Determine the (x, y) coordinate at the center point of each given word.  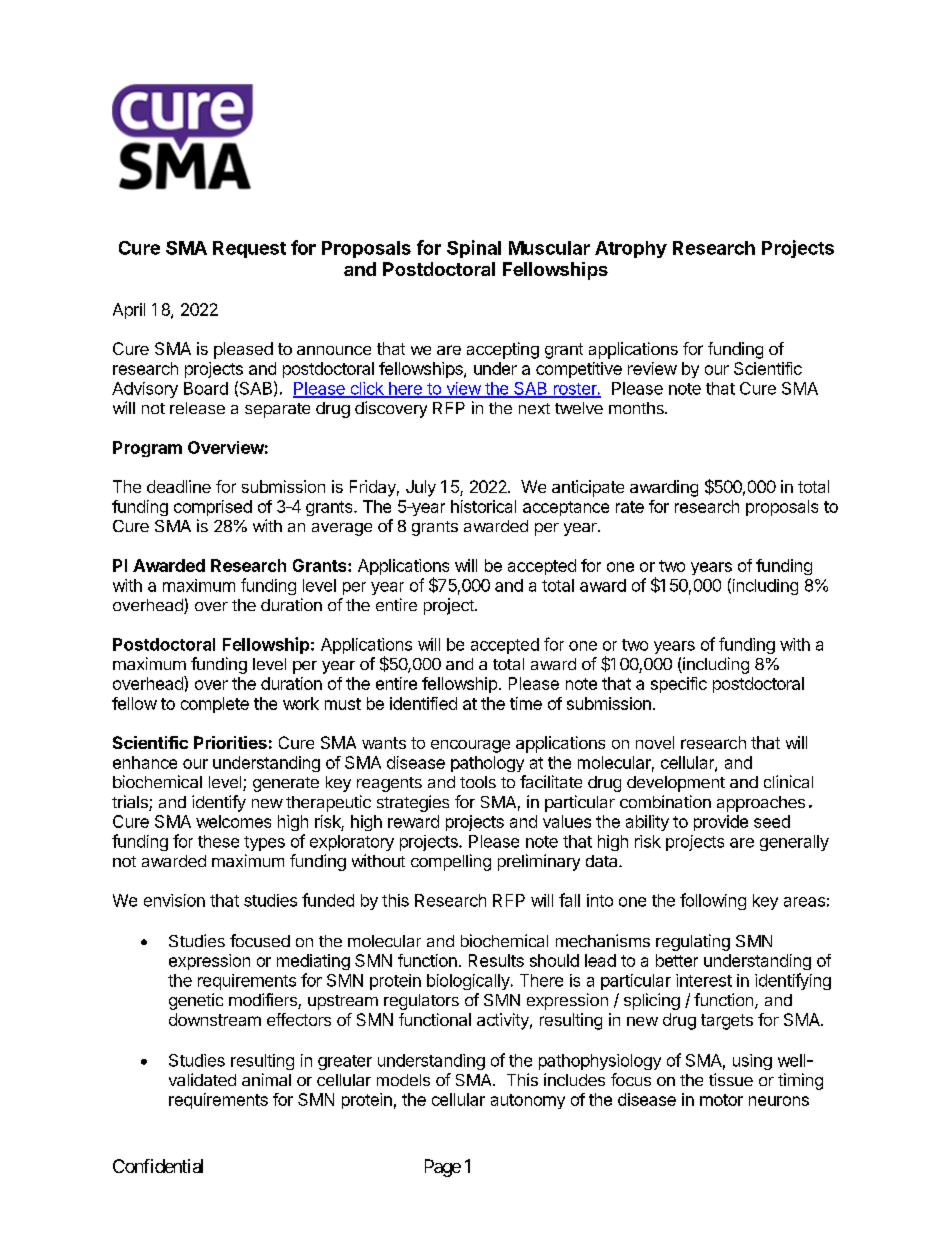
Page (443, 1168)
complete (215, 705)
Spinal (474, 249)
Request (249, 249)
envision (174, 900)
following (713, 901)
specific (679, 685)
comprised (213, 508)
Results (496, 960)
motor (721, 1100)
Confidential (158, 1166)
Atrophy (631, 249)
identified (423, 703)
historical (483, 506)
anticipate (588, 488)
